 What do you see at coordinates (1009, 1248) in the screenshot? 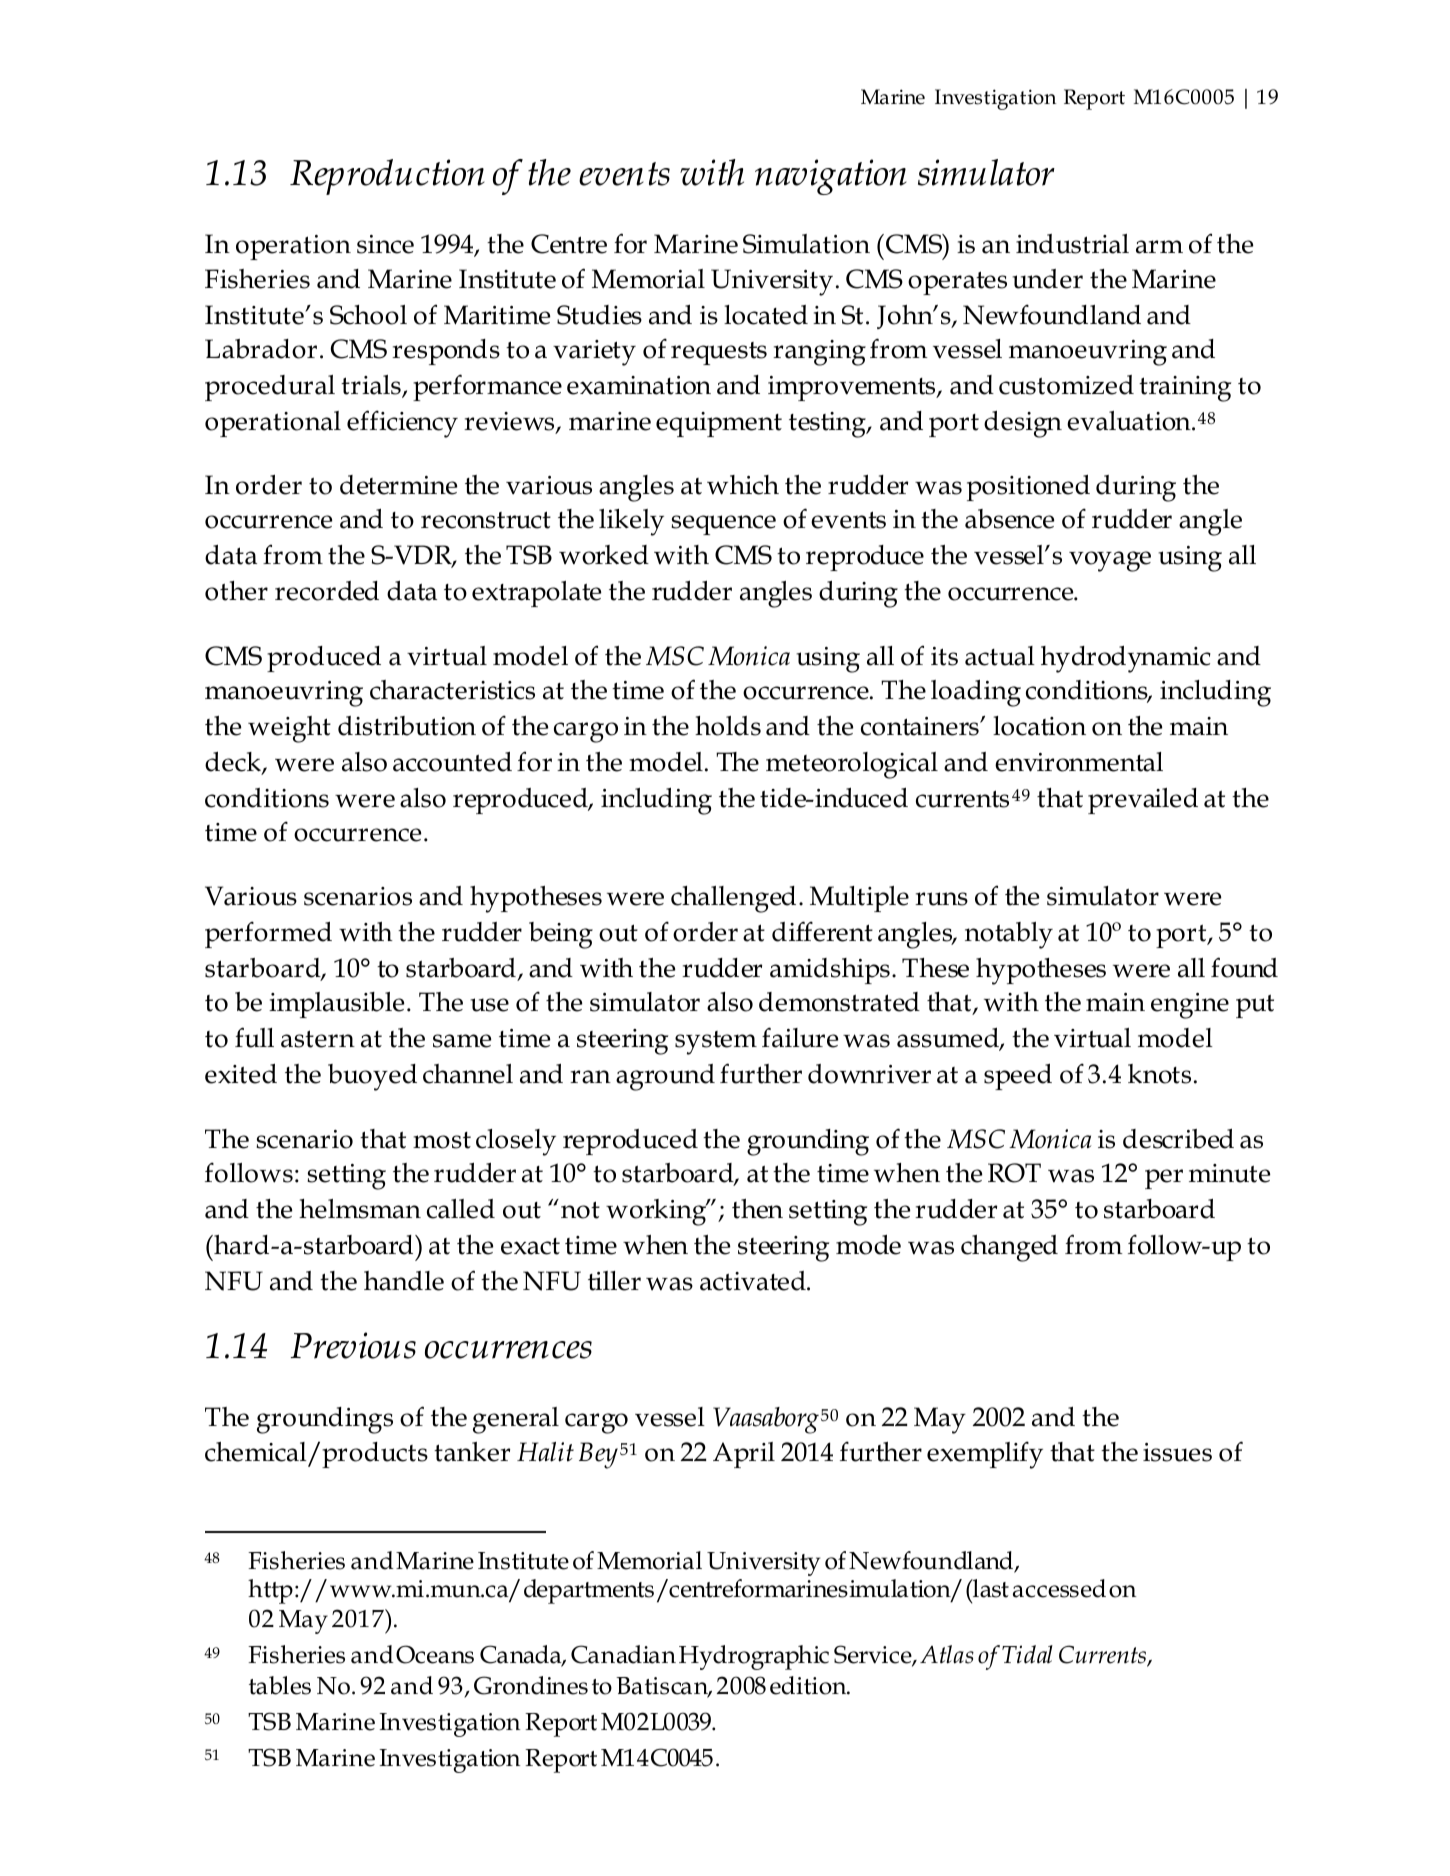
I see `changed` at bounding box center [1009, 1248].
